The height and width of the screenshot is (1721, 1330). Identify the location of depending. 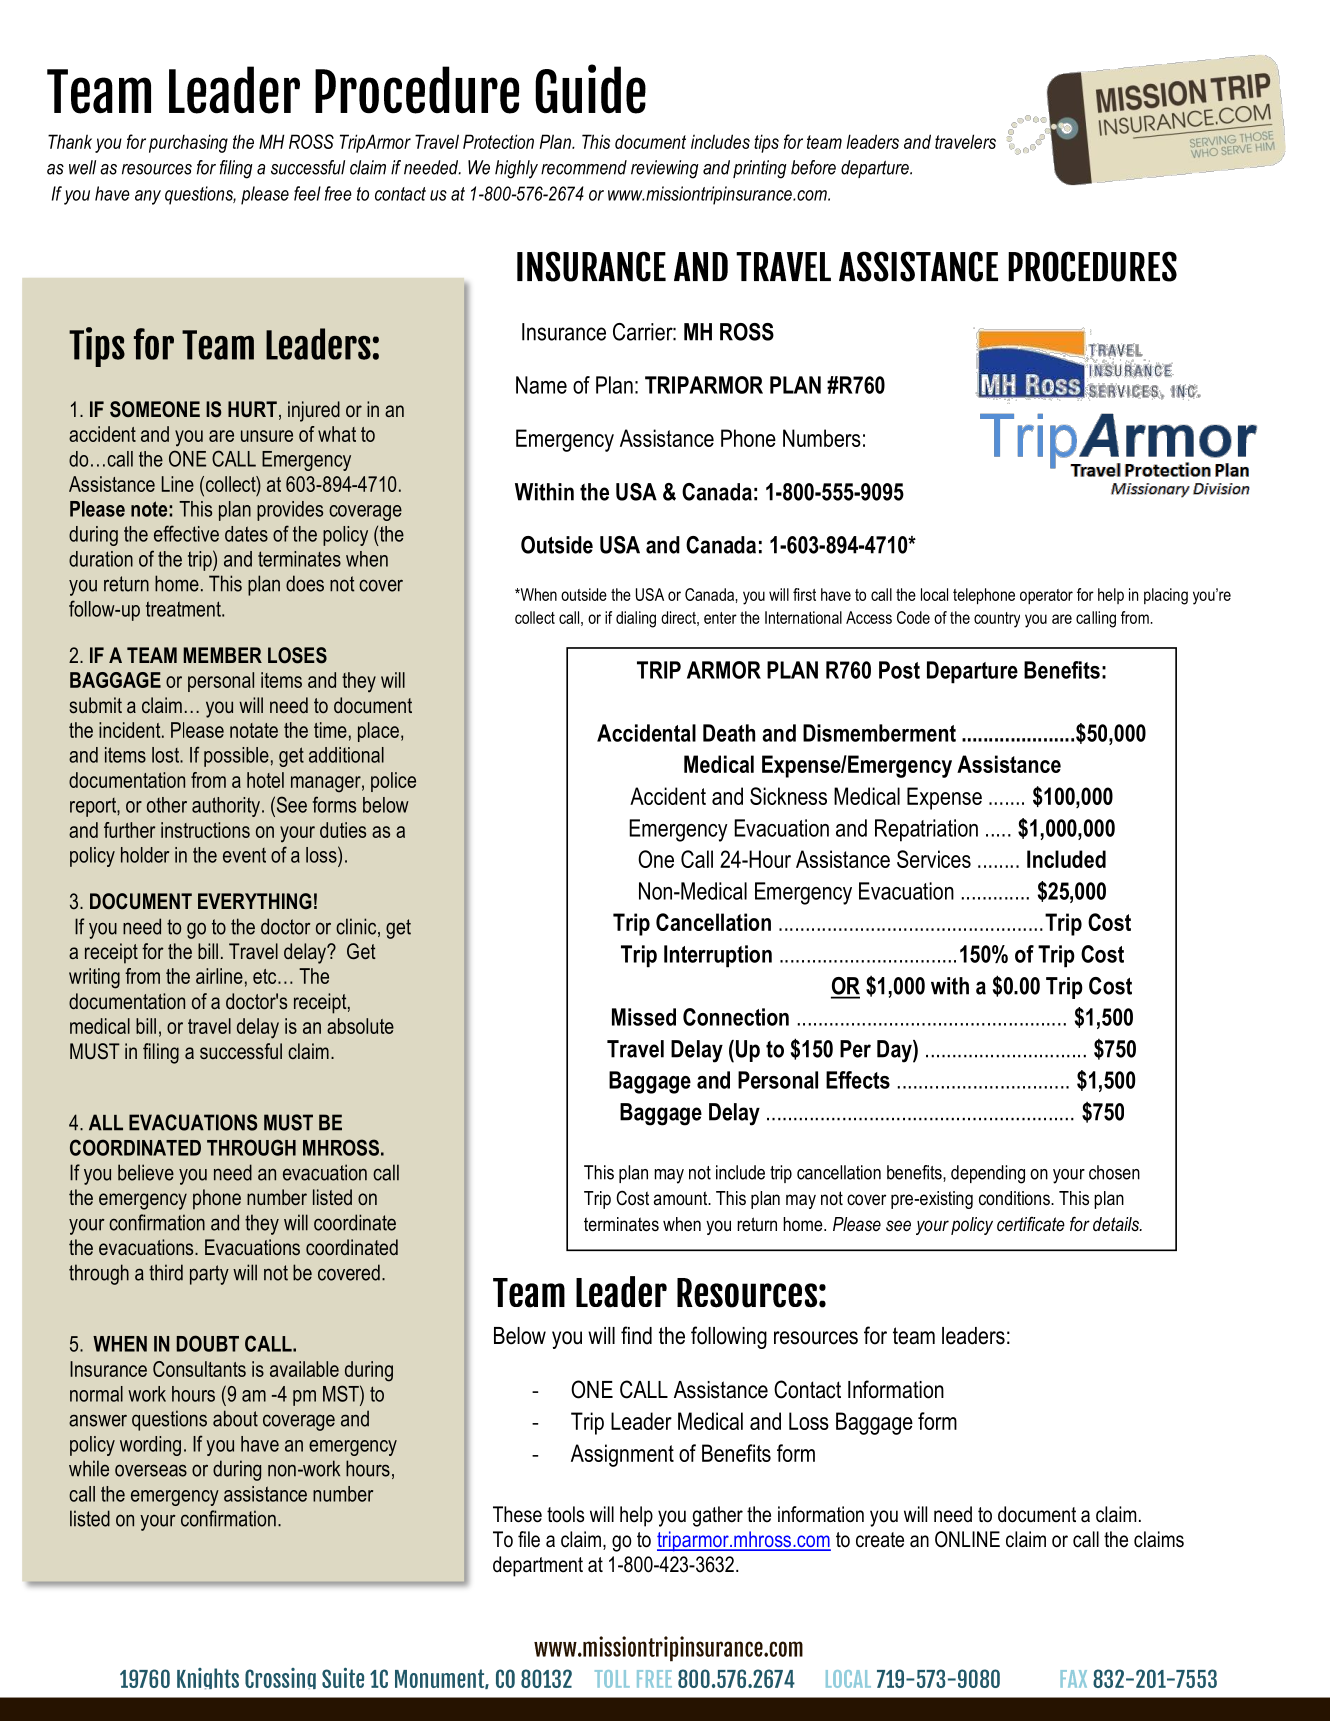
(988, 1174).
